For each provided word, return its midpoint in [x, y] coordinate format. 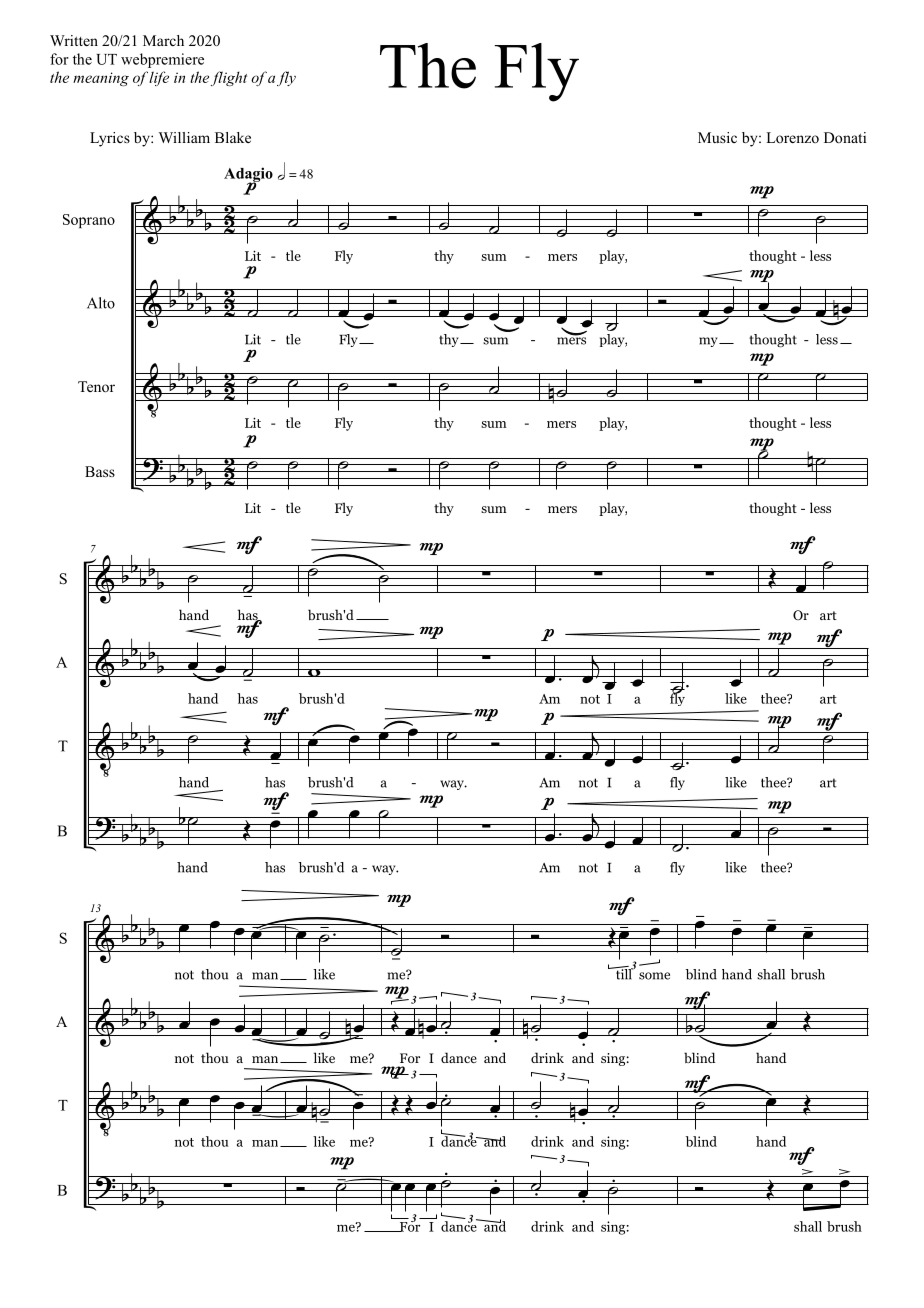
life [158, 78]
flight [229, 78]
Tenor [96, 386]
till [623, 973]
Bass [100, 471]
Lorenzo [792, 137]
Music [717, 137]
